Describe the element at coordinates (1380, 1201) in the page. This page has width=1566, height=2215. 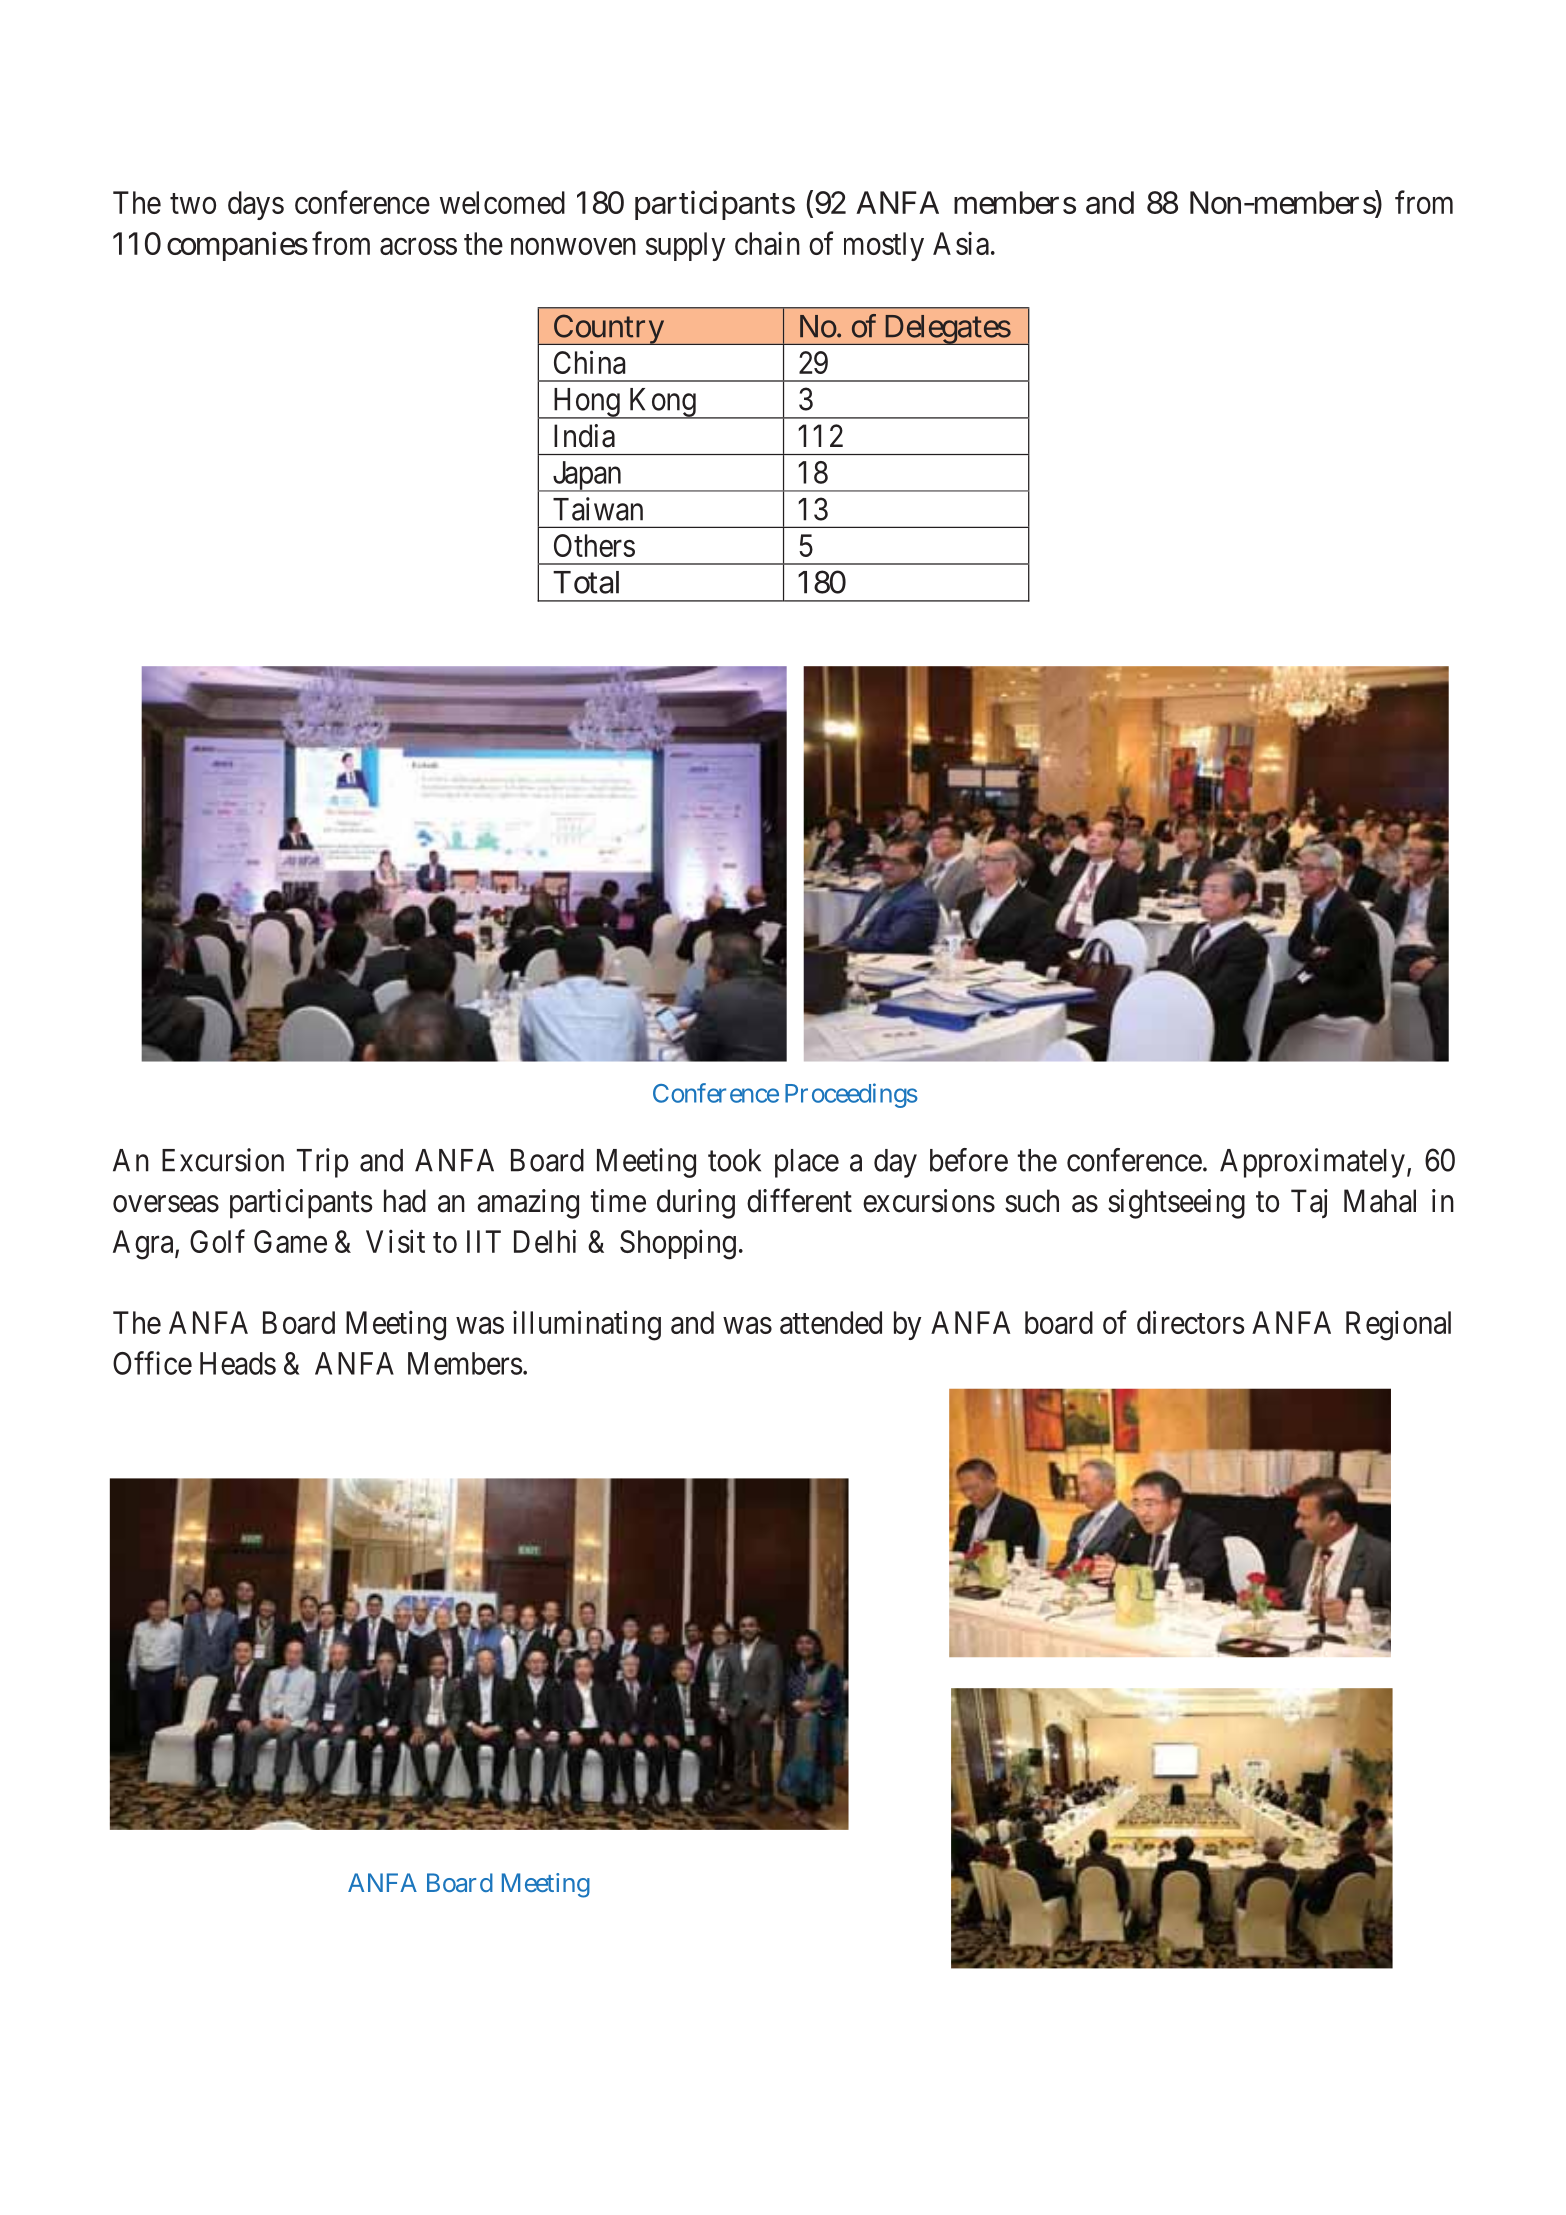
I see `Mahal` at that location.
